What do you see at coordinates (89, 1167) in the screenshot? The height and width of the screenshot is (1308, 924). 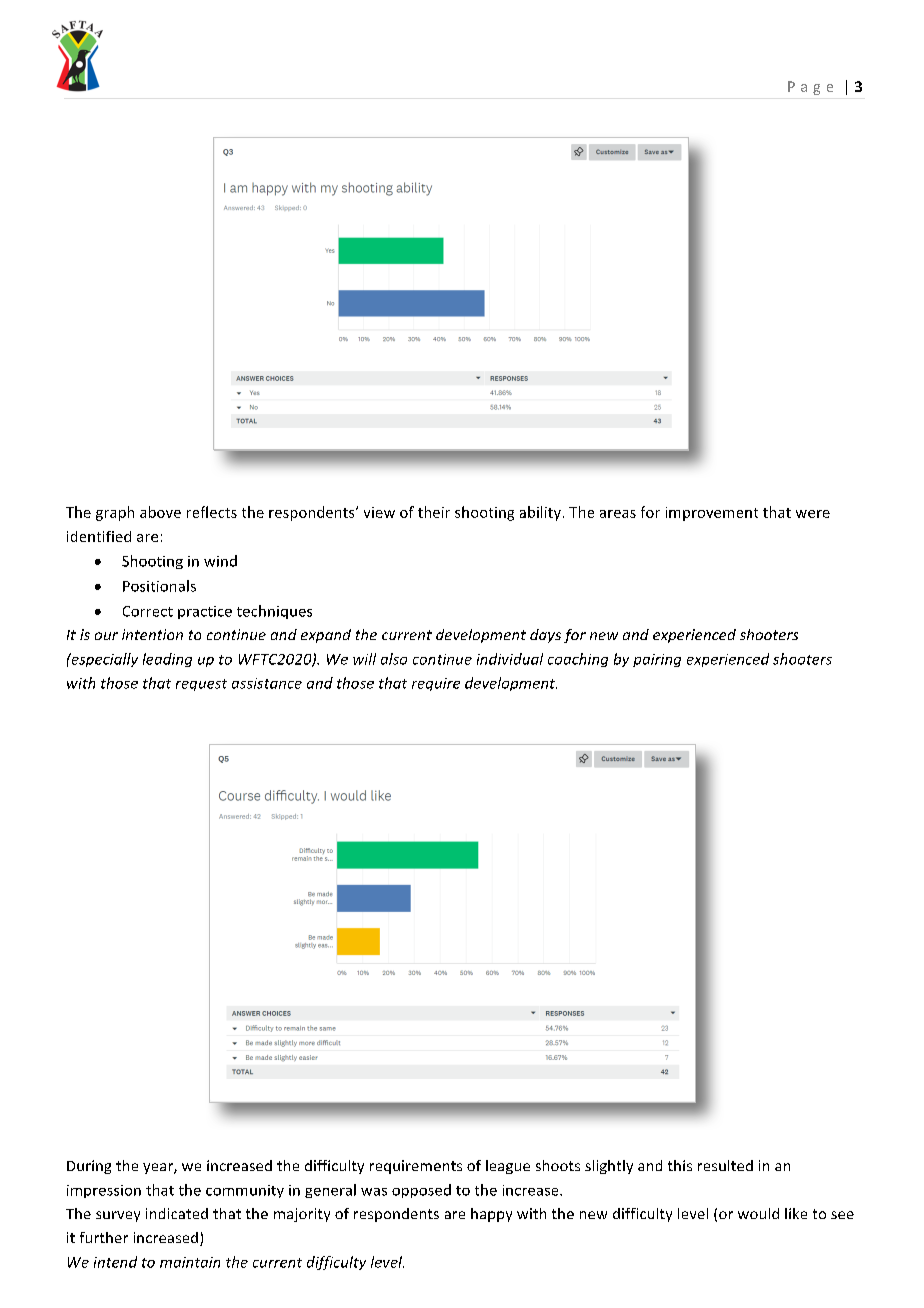 I see `During` at bounding box center [89, 1167].
